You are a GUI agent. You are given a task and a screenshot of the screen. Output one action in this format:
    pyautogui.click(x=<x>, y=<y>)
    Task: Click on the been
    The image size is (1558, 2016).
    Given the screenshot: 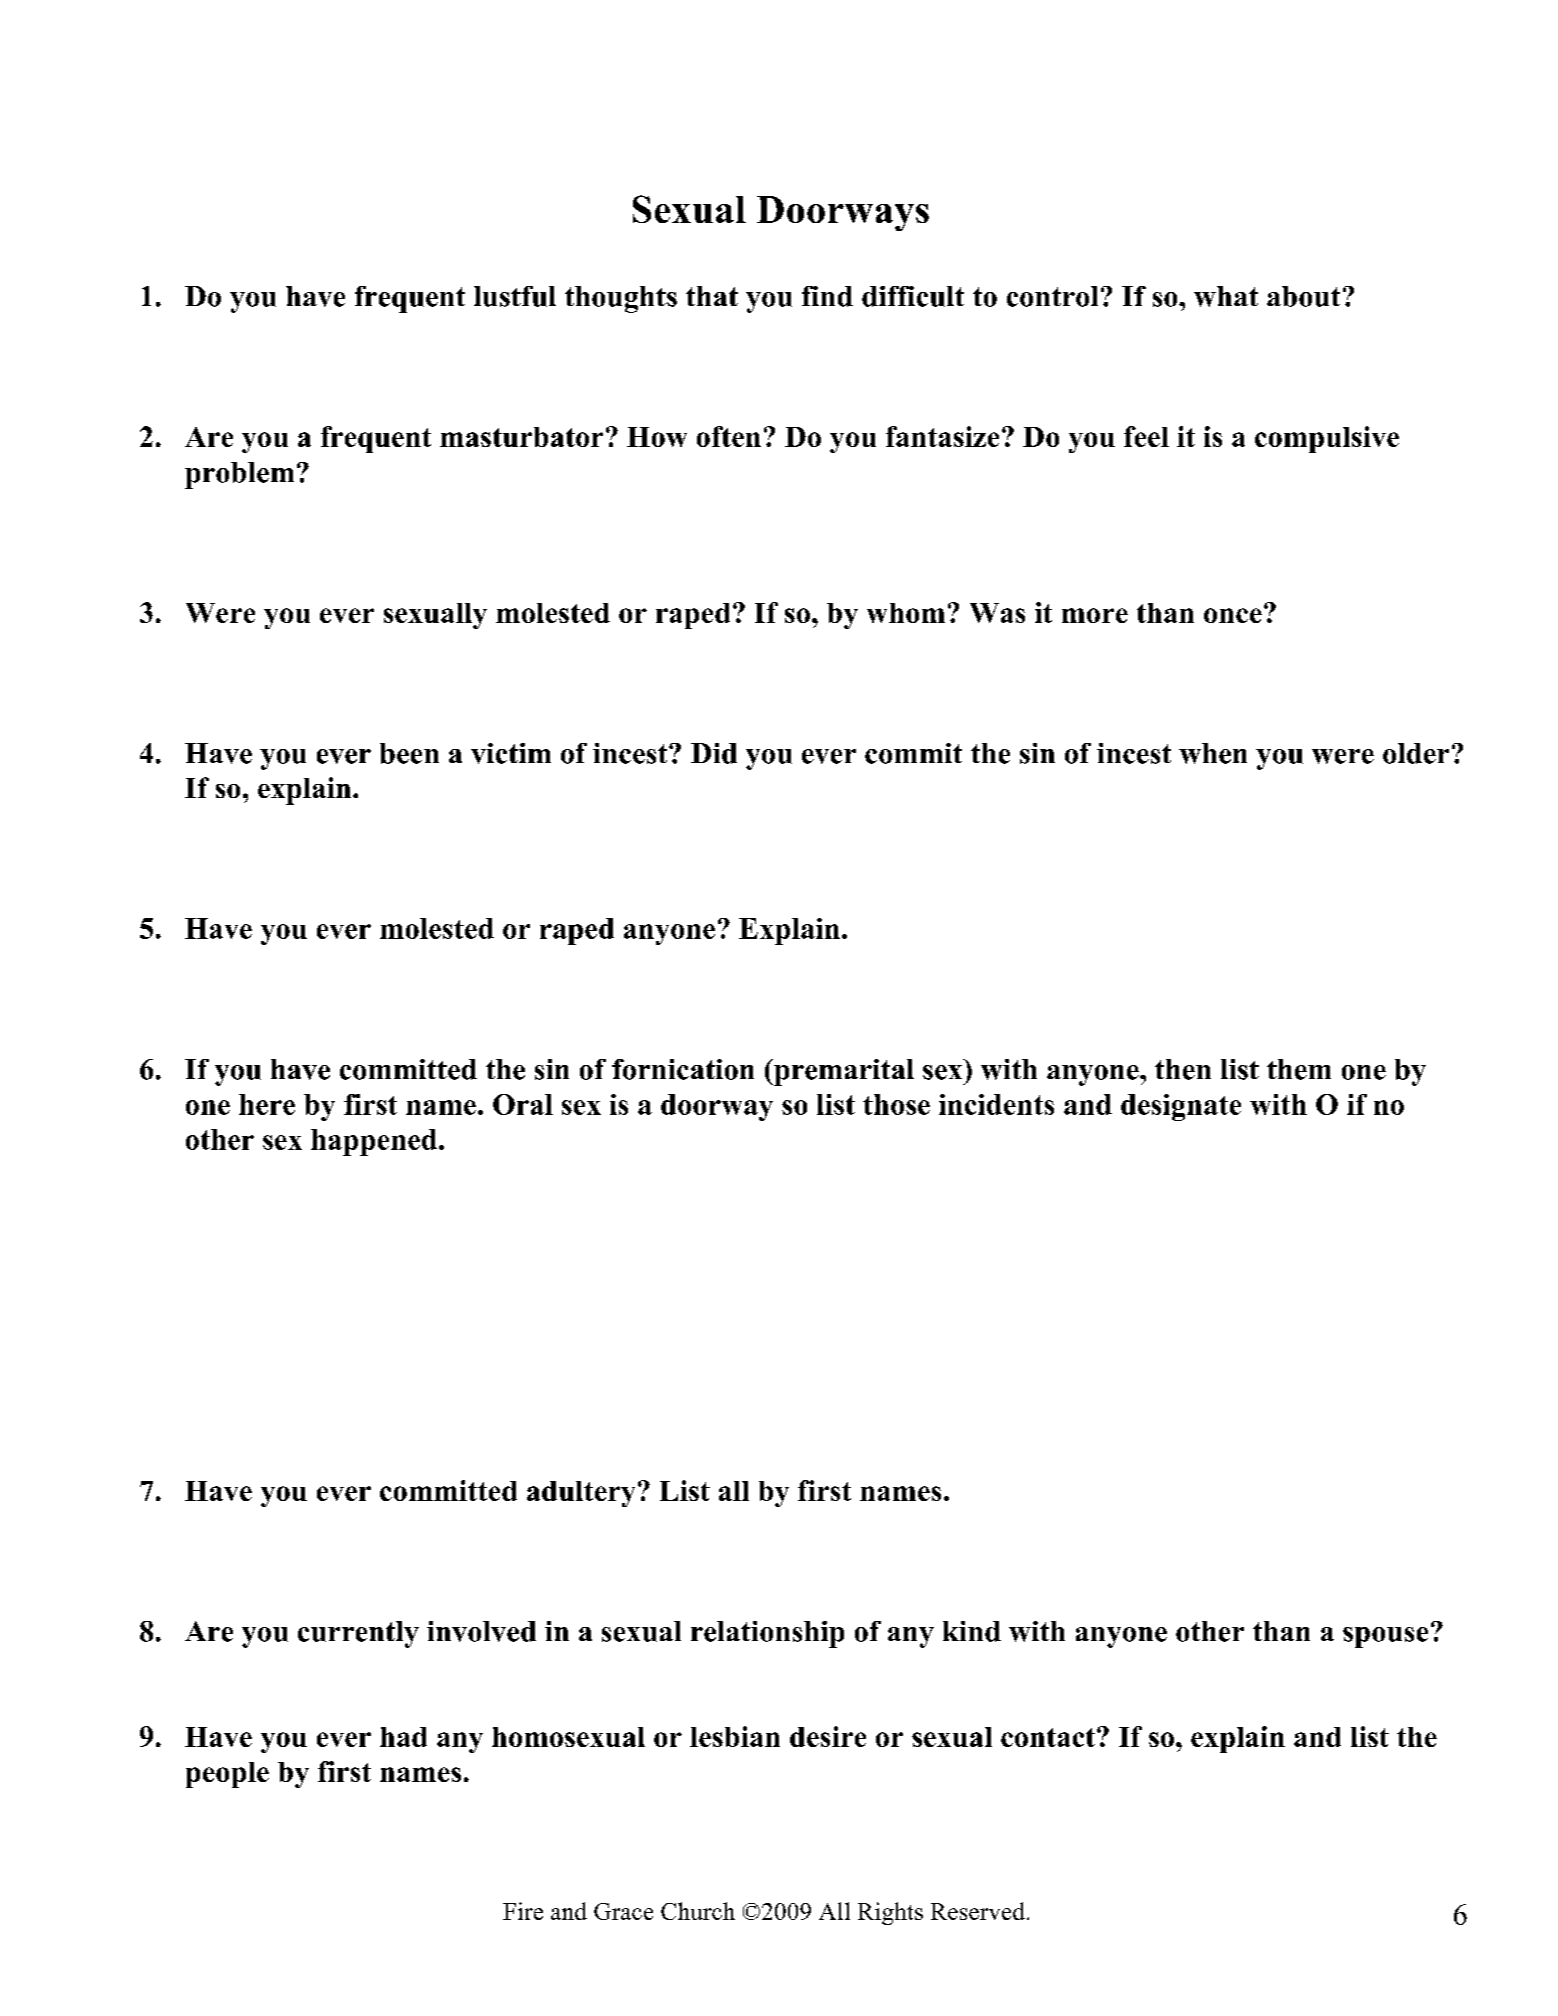 What is the action you would take?
    pyautogui.click(x=409, y=753)
